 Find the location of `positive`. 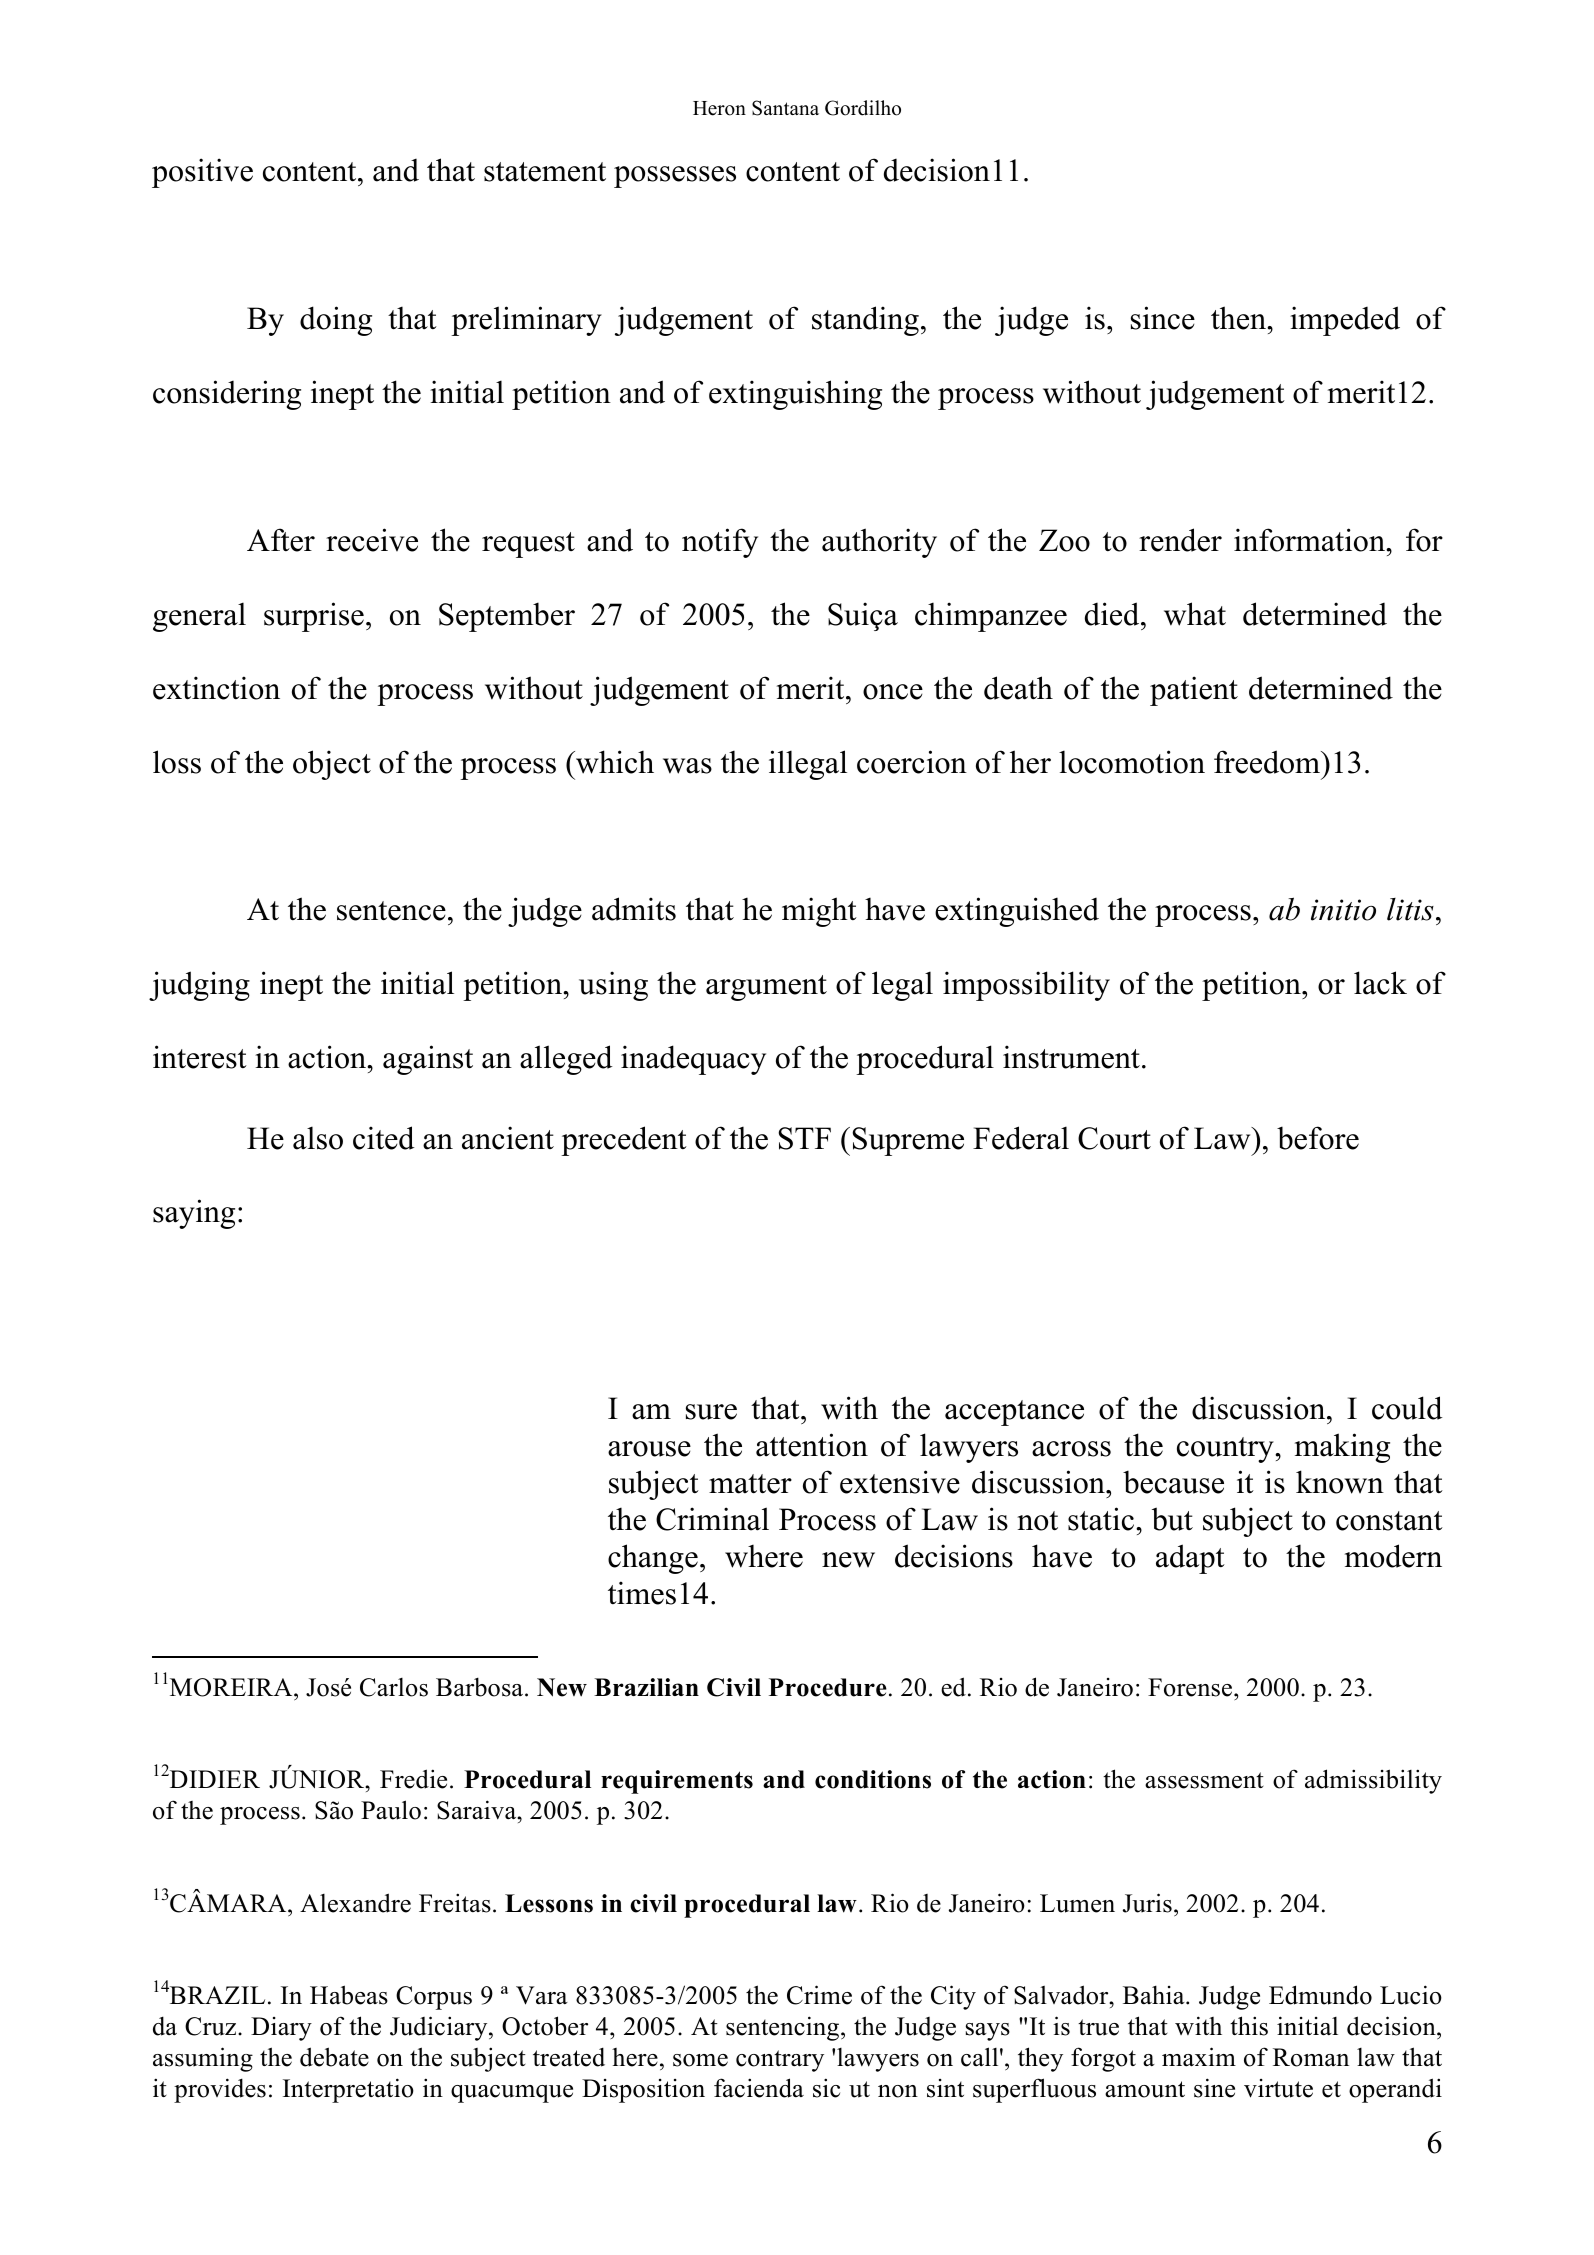

positive is located at coordinates (202, 173).
